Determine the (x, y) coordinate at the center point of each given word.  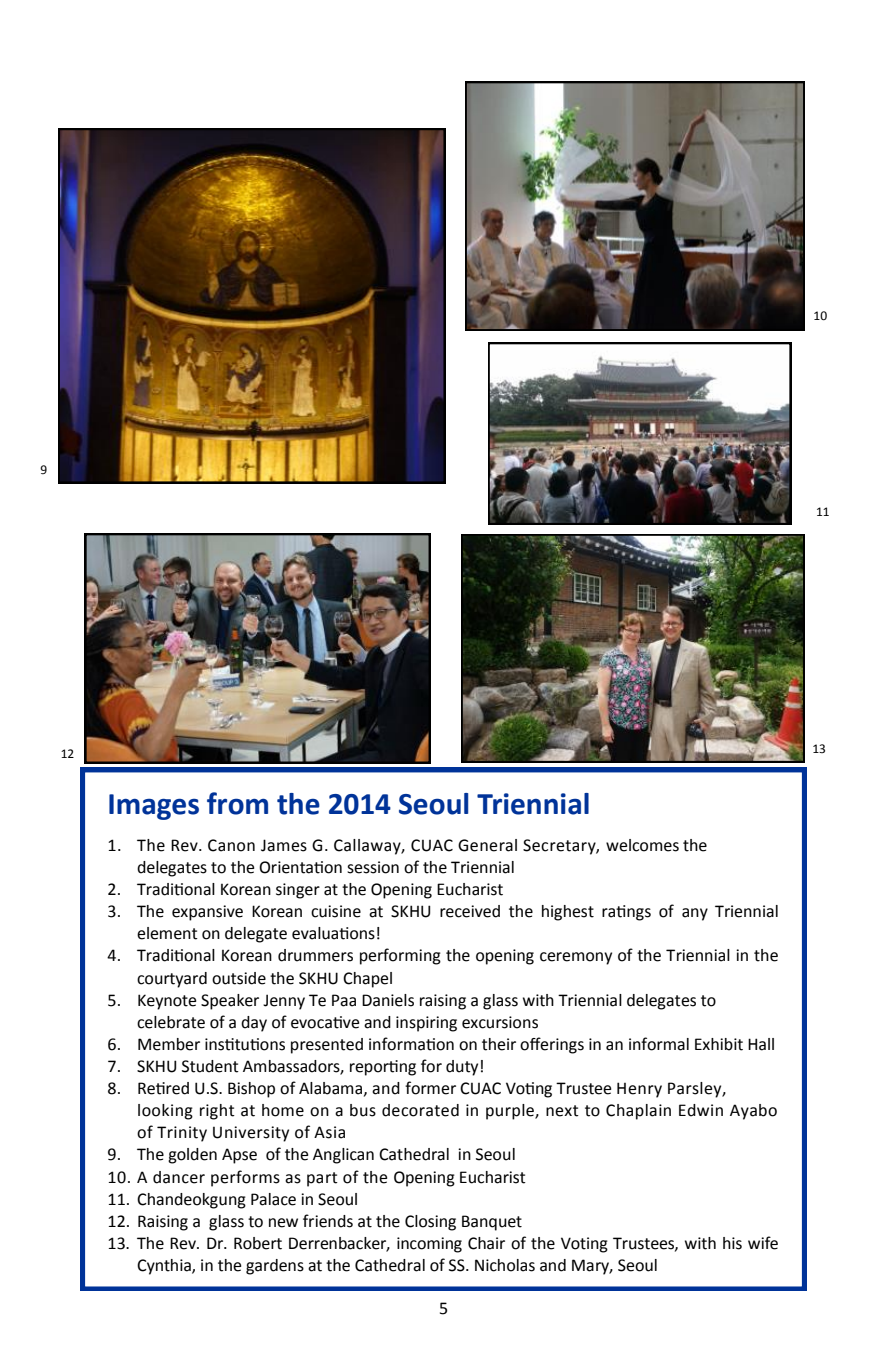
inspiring (426, 1024)
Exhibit (719, 1044)
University (251, 1134)
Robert (258, 1243)
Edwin (701, 1110)
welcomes (642, 845)
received (470, 911)
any (695, 914)
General (487, 845)
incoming (429, 1245)
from (237, 803)
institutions (245, 1044)
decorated (420, 1110)
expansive (207, 913)
